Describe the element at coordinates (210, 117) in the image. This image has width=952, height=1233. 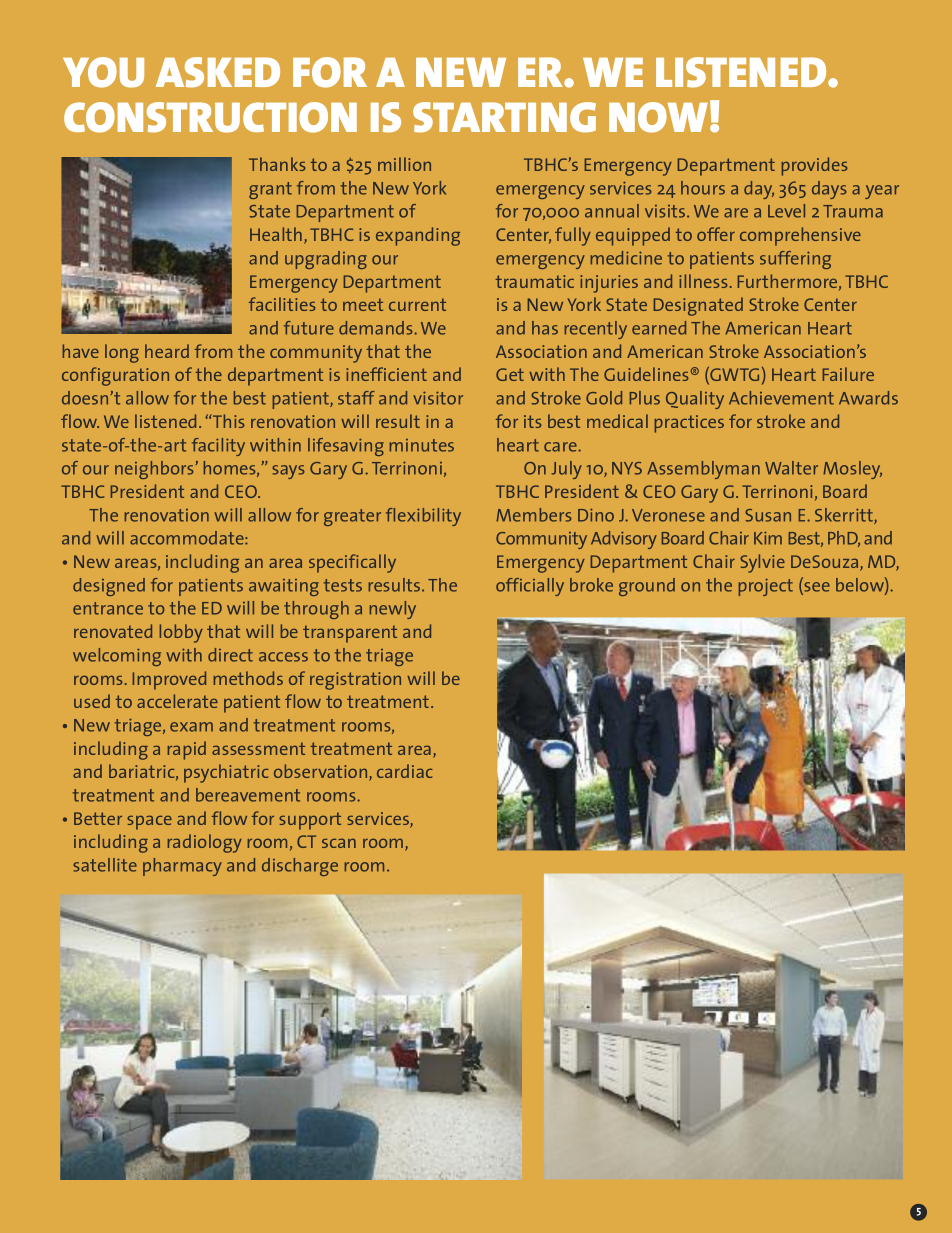
I see `CONSTRUCTION` at that location.
